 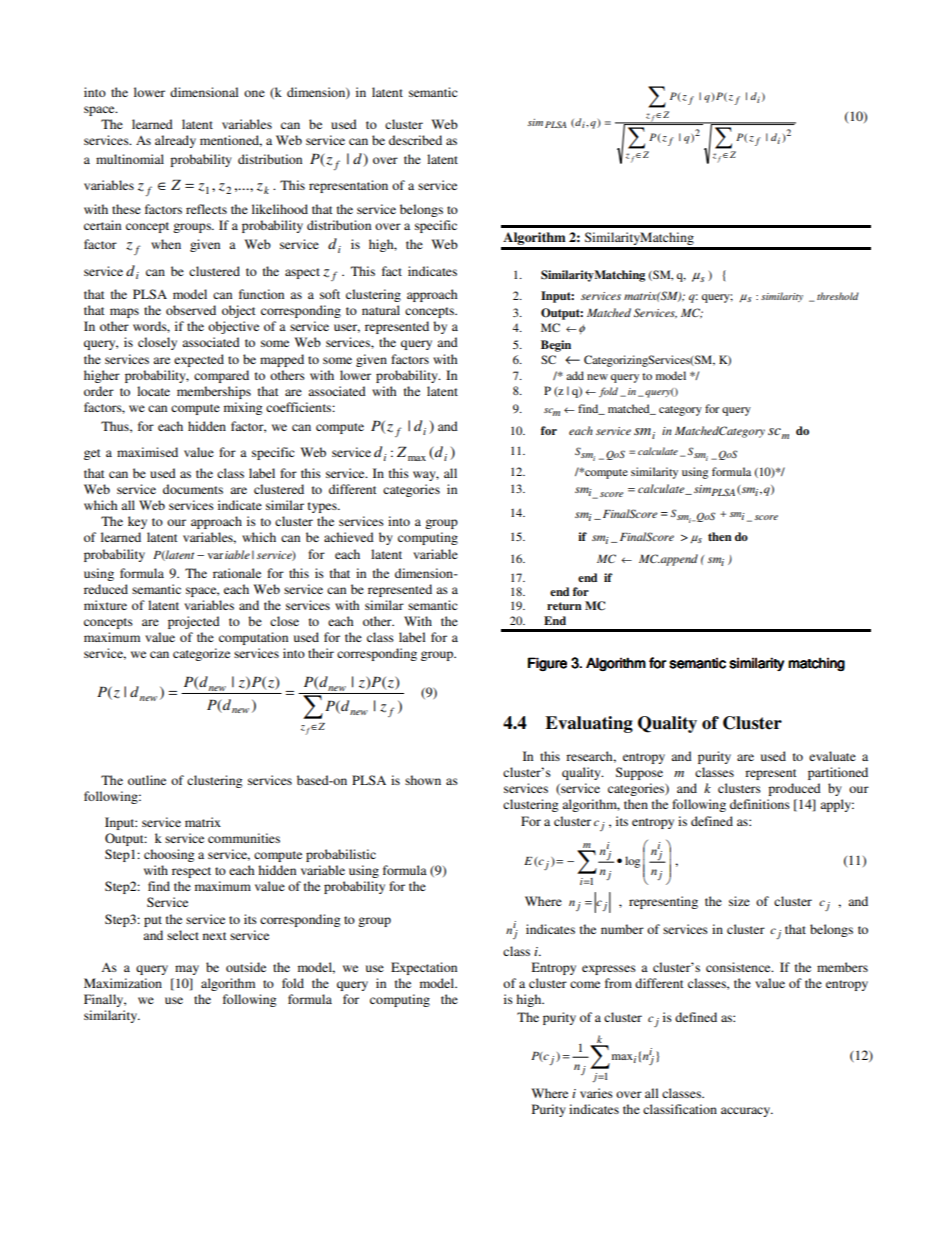 What do you see at coordinates (596, 1093) in the screenshot?
I see `varies` at bounding box center [596, 1093].
